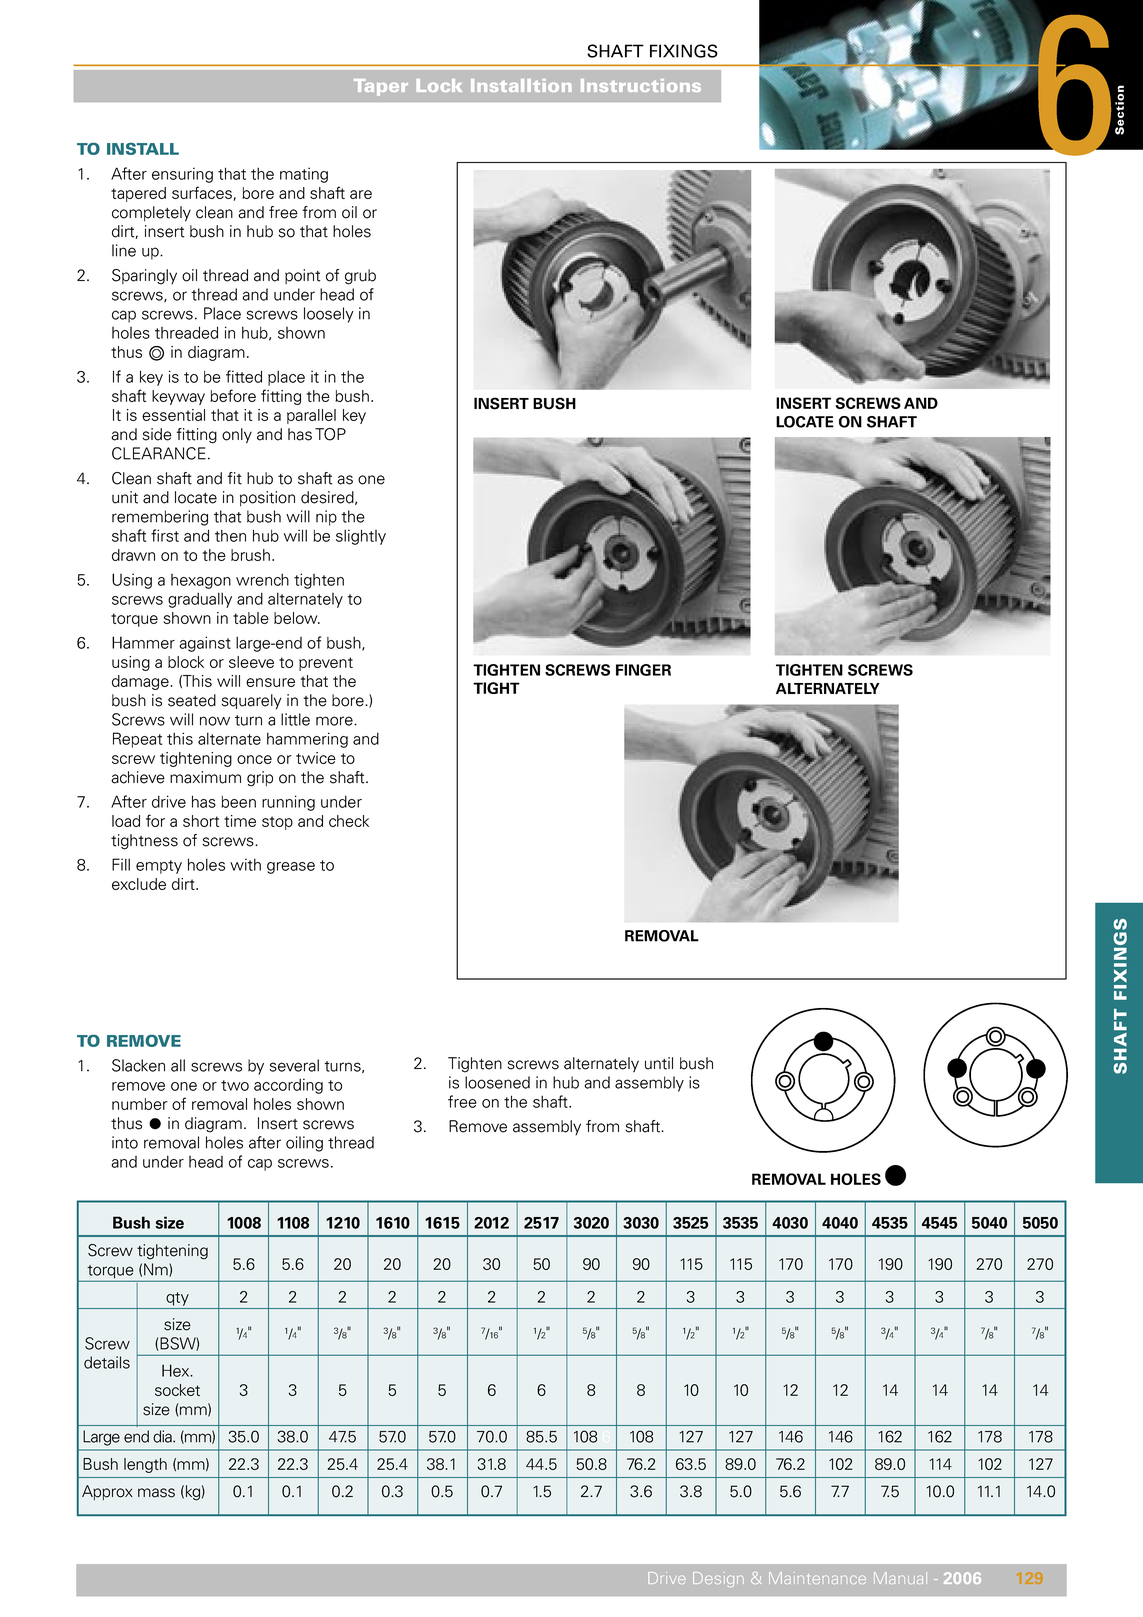 Image resolution: width=1143 pixels, height=1617 pixels. I want to click on grub, so click(360, 277).
